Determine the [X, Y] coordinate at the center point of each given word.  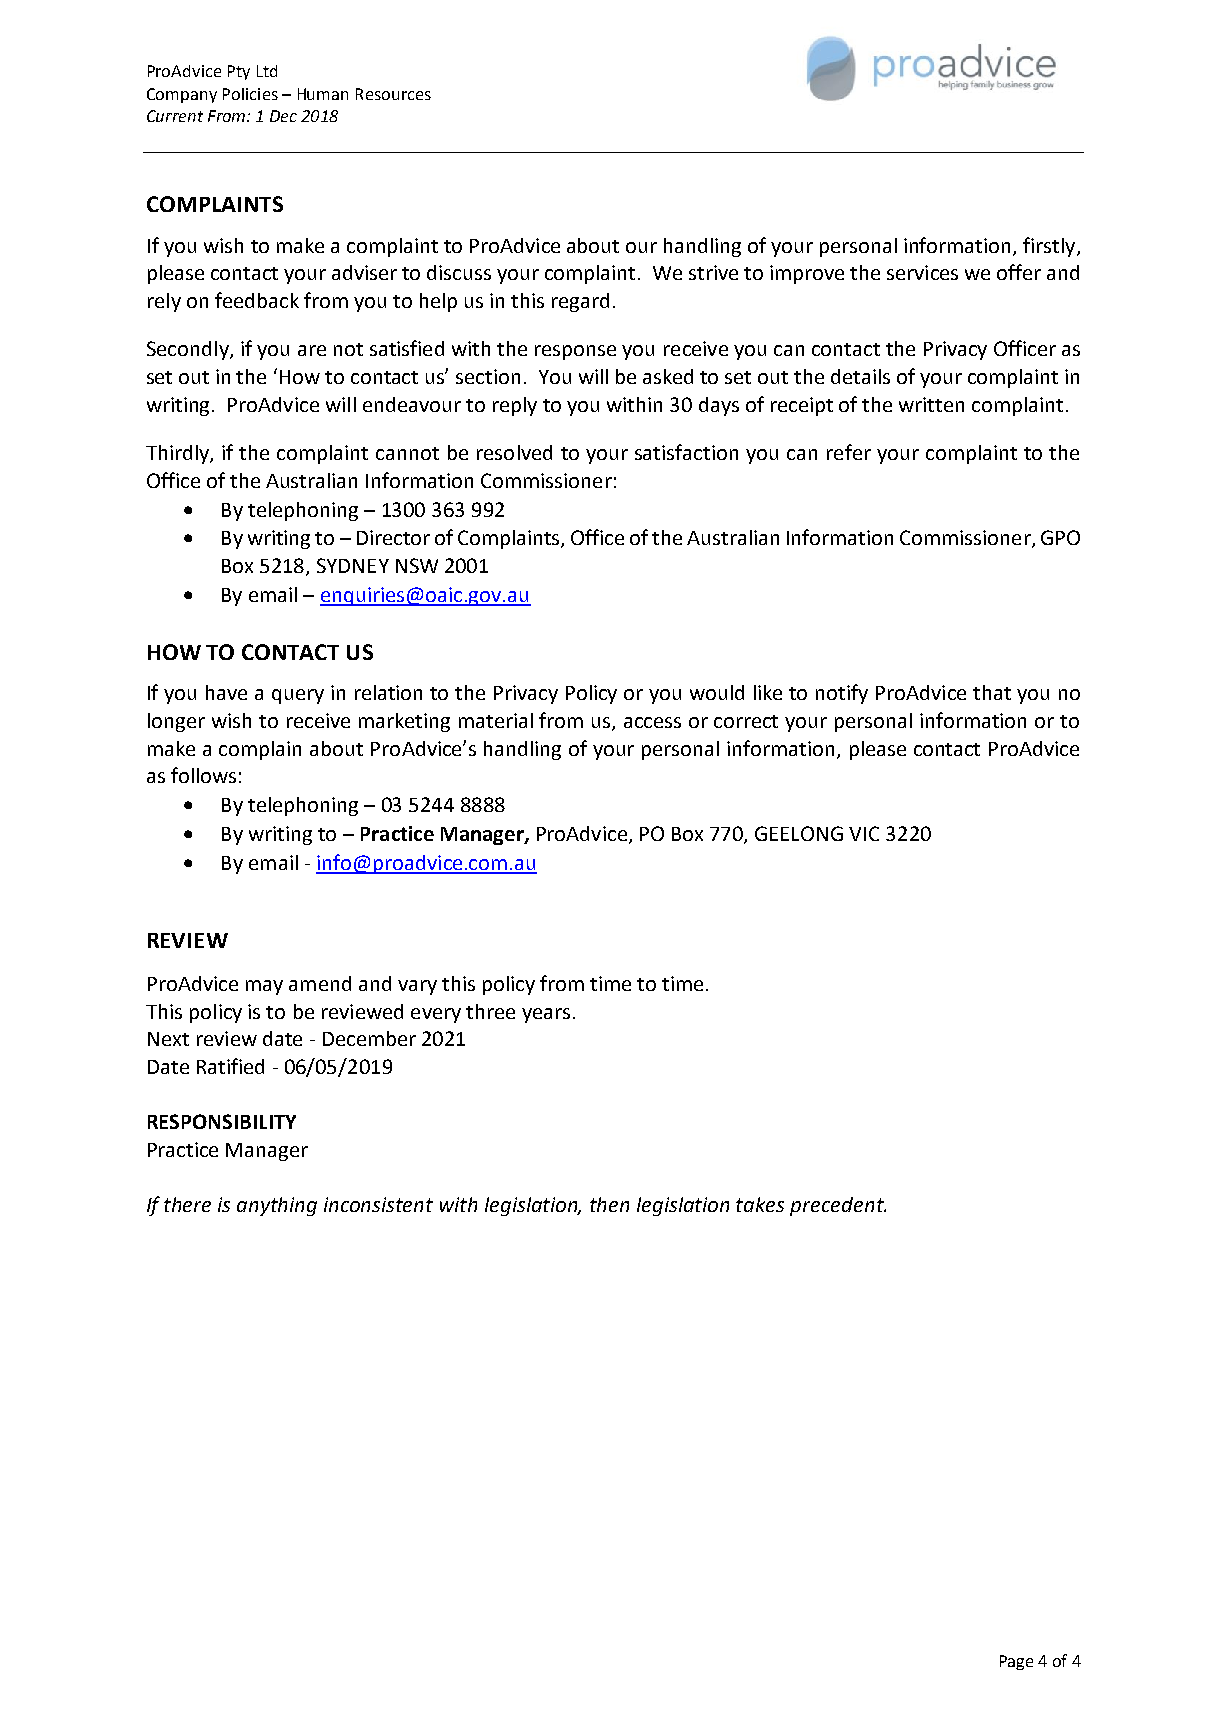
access [652, 722]
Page [1016, 1662]
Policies [250, 94]
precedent [838, 1206]
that [992, 692]
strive [713, 272]
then [609, 1204]
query [298, 696]
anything [277, 1206]
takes [760, 1204]
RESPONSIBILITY [222, 1121]
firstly [1050, 247]
